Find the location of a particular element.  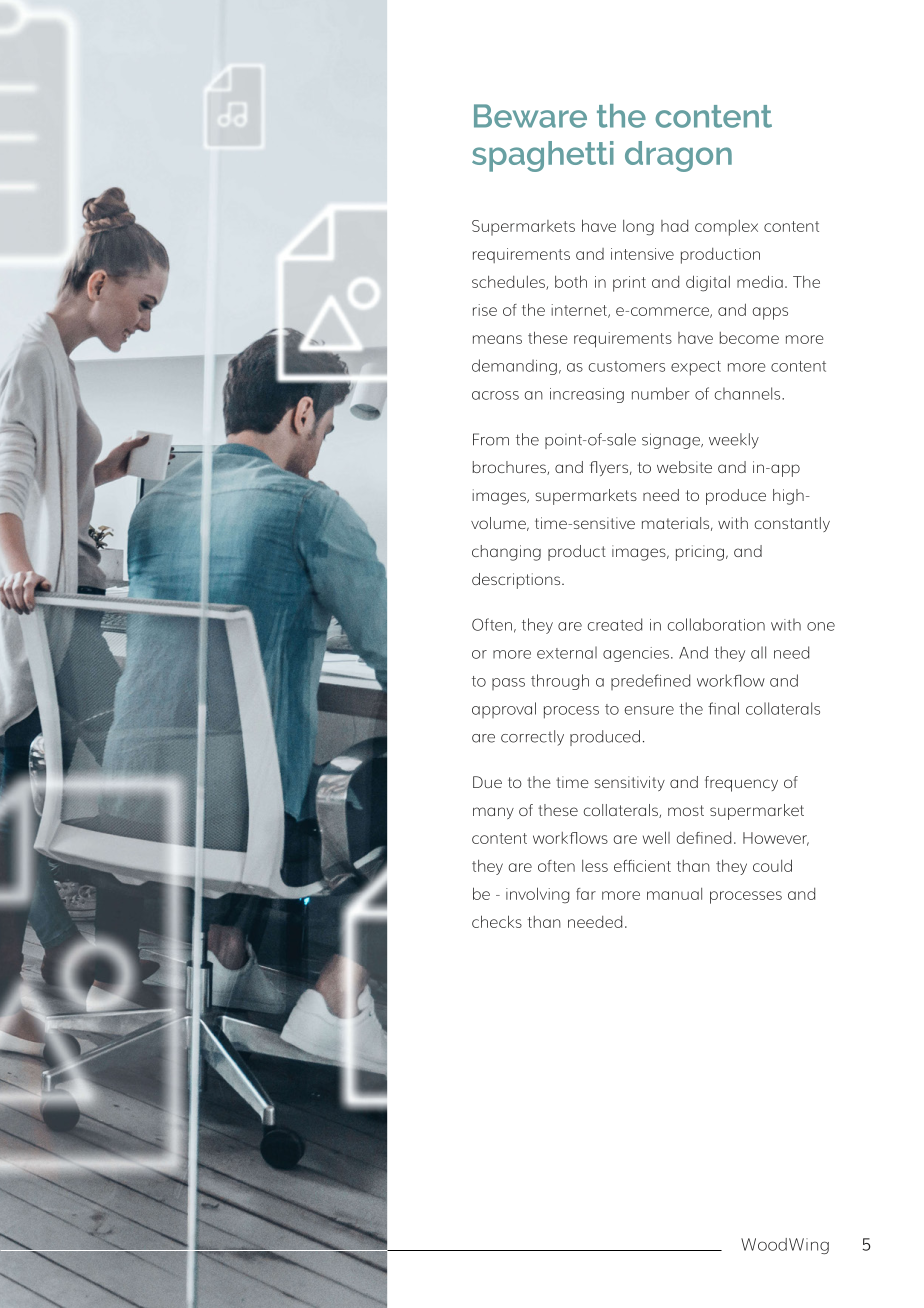

descriptions is located at coordinates (517, 581).
